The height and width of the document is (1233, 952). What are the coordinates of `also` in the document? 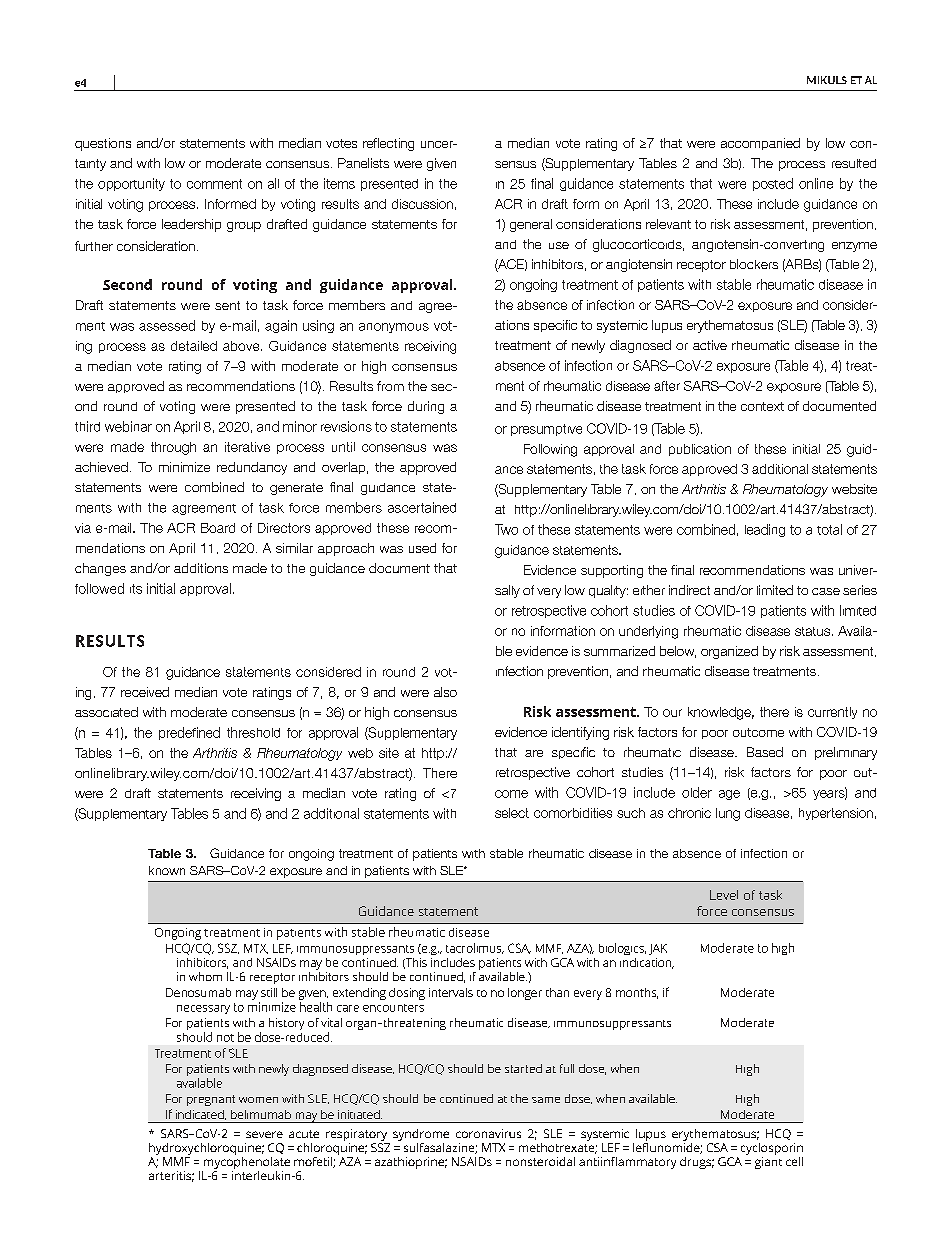 It's located at (445, 692).
